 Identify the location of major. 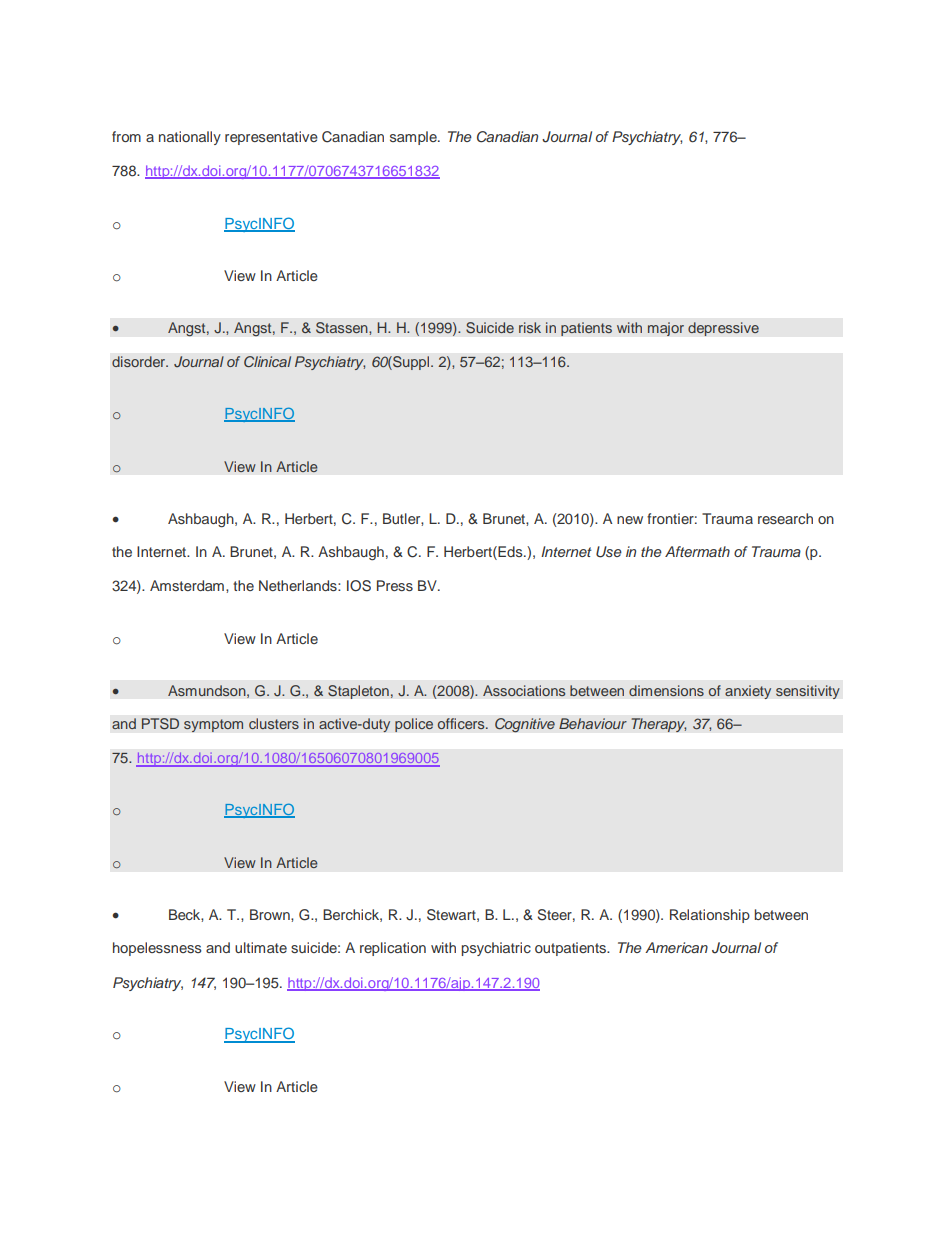
(666, 329).
